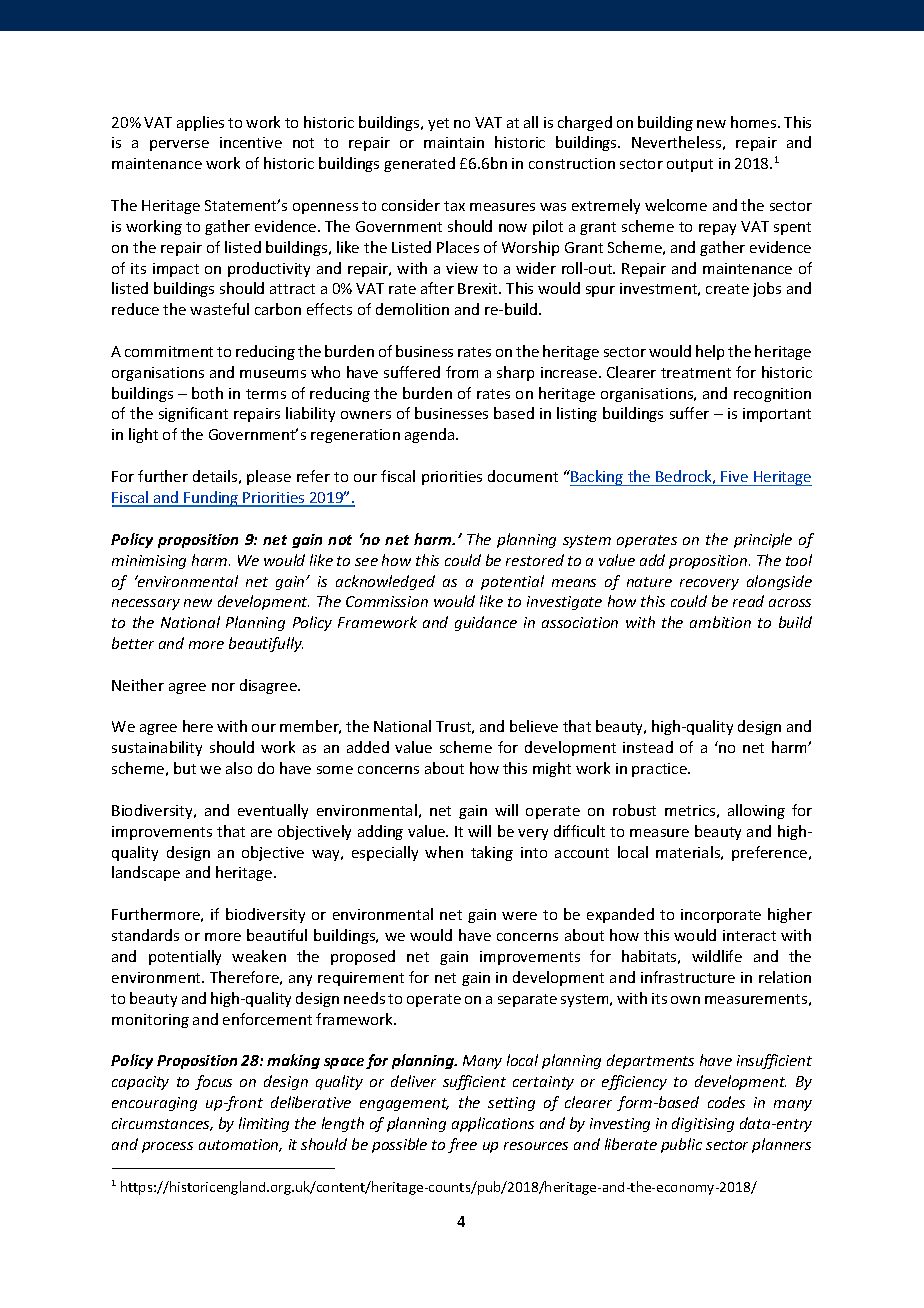  I want to click on perverse, so click(179, 145).
